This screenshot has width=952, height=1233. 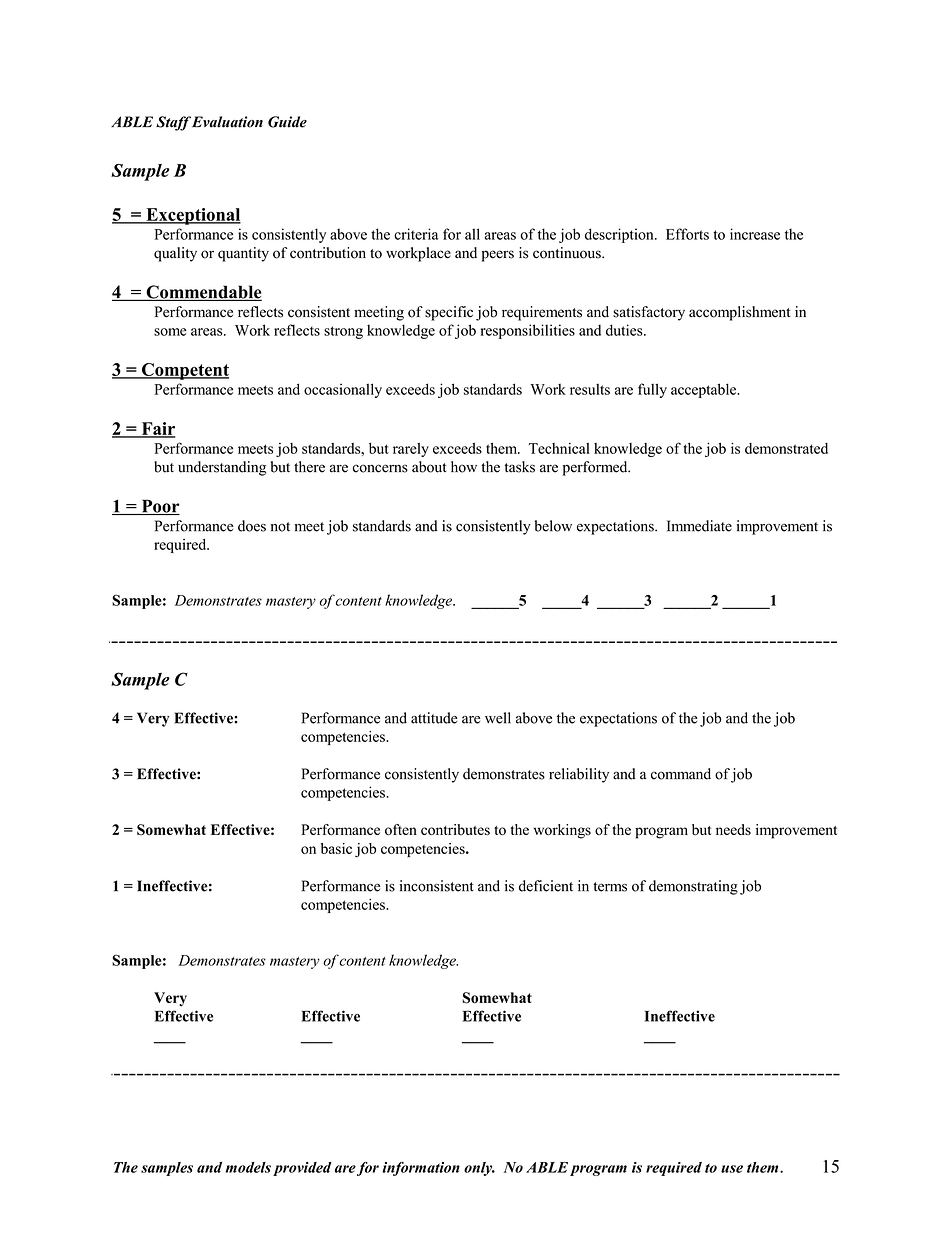 What do you see at coordinates (416, 234) in the screenshot?
I see `criteria` at bounding box center [416, 234].
